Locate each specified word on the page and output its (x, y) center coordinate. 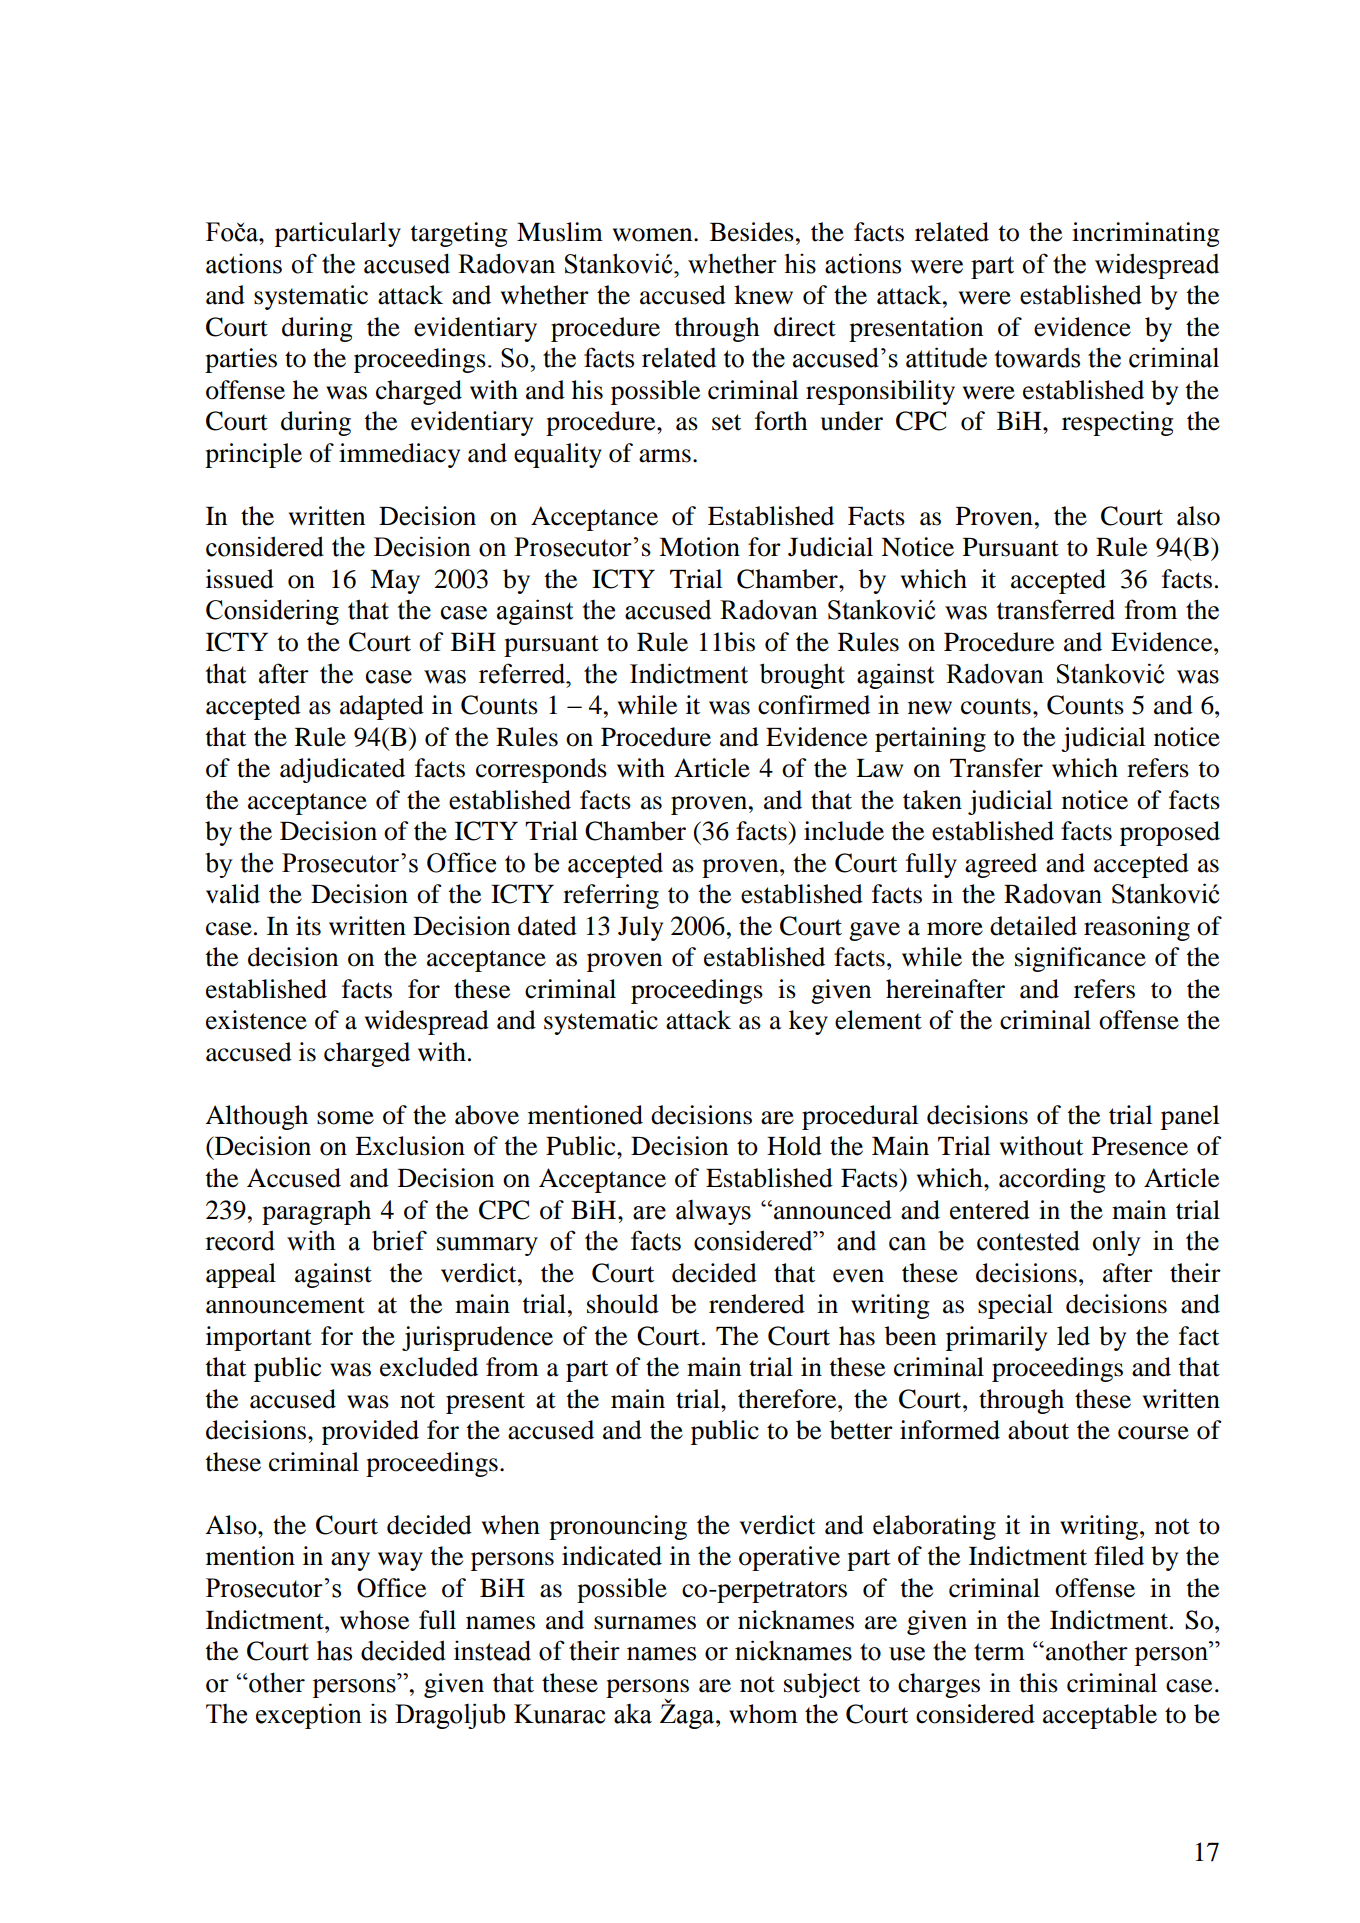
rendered (757, 1304)
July (640, 928)
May (395, 582)
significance (1080, 959)
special (1015, 1306)
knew (763, 295)
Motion (699, 547)
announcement (285, 1305)
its (308, 926)
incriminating (1146, 234)
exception (309, 1716)
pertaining (930, 739)
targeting (459, 234)
